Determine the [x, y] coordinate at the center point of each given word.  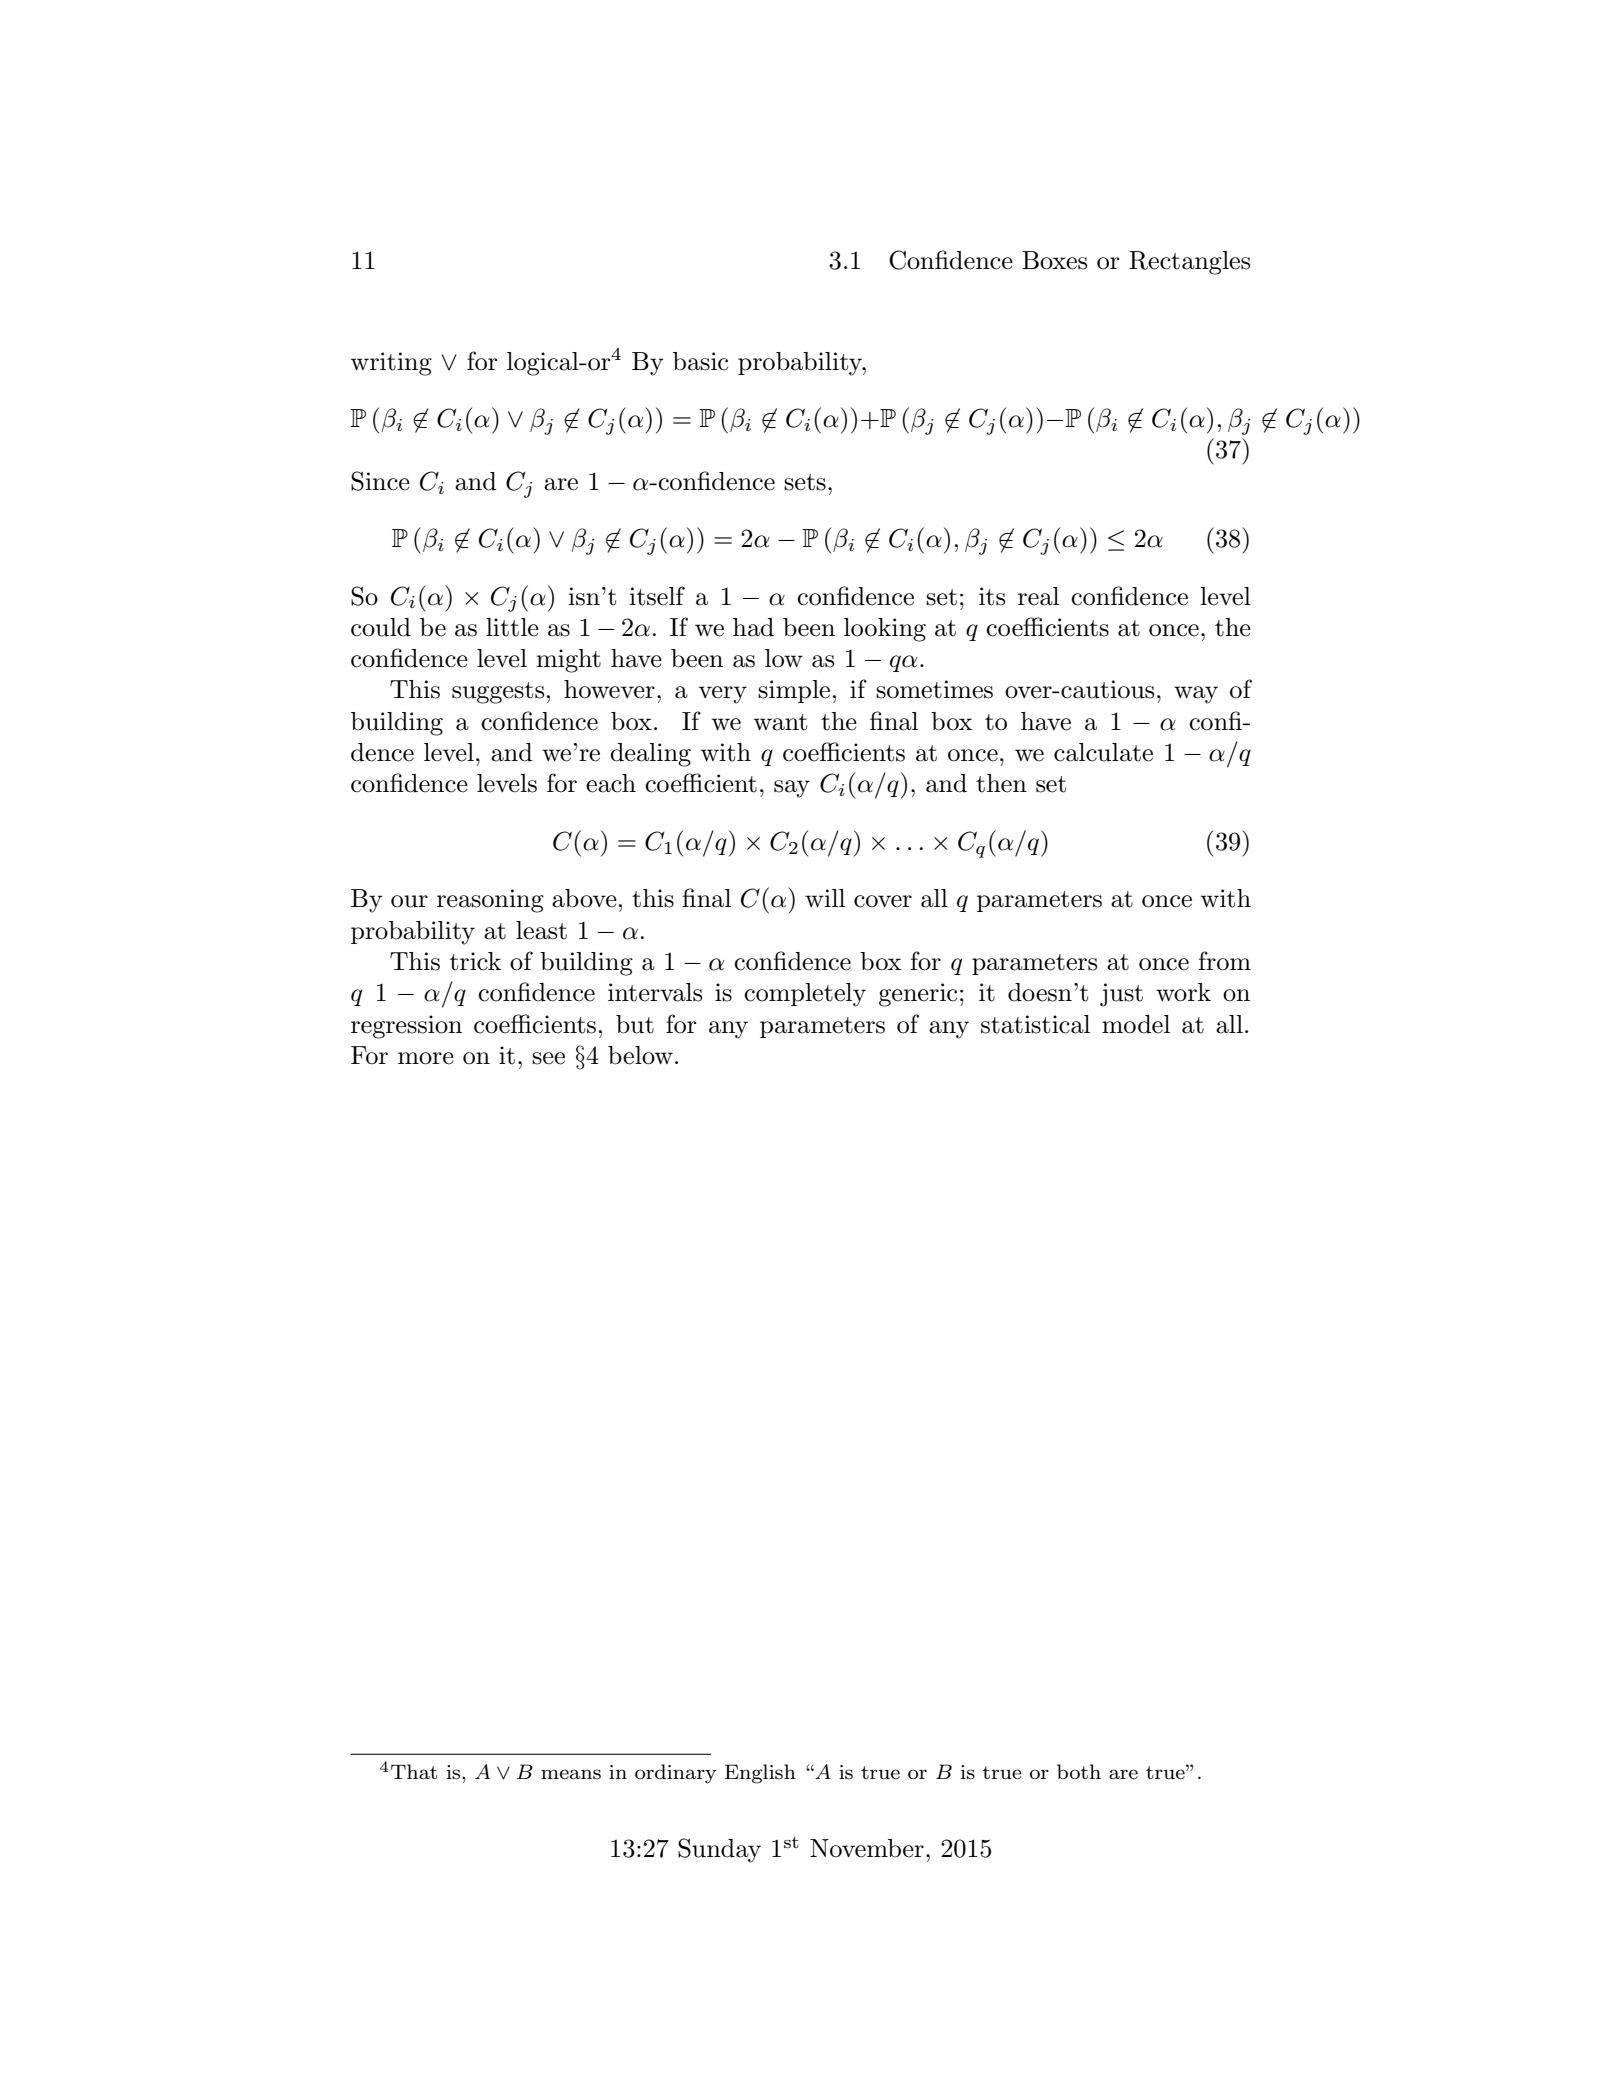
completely [805, 995]
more [426, 1058]
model [1136, 1024]
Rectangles [1189, 263]
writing [391, 364]
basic [700, 361]
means [571, 1774]
